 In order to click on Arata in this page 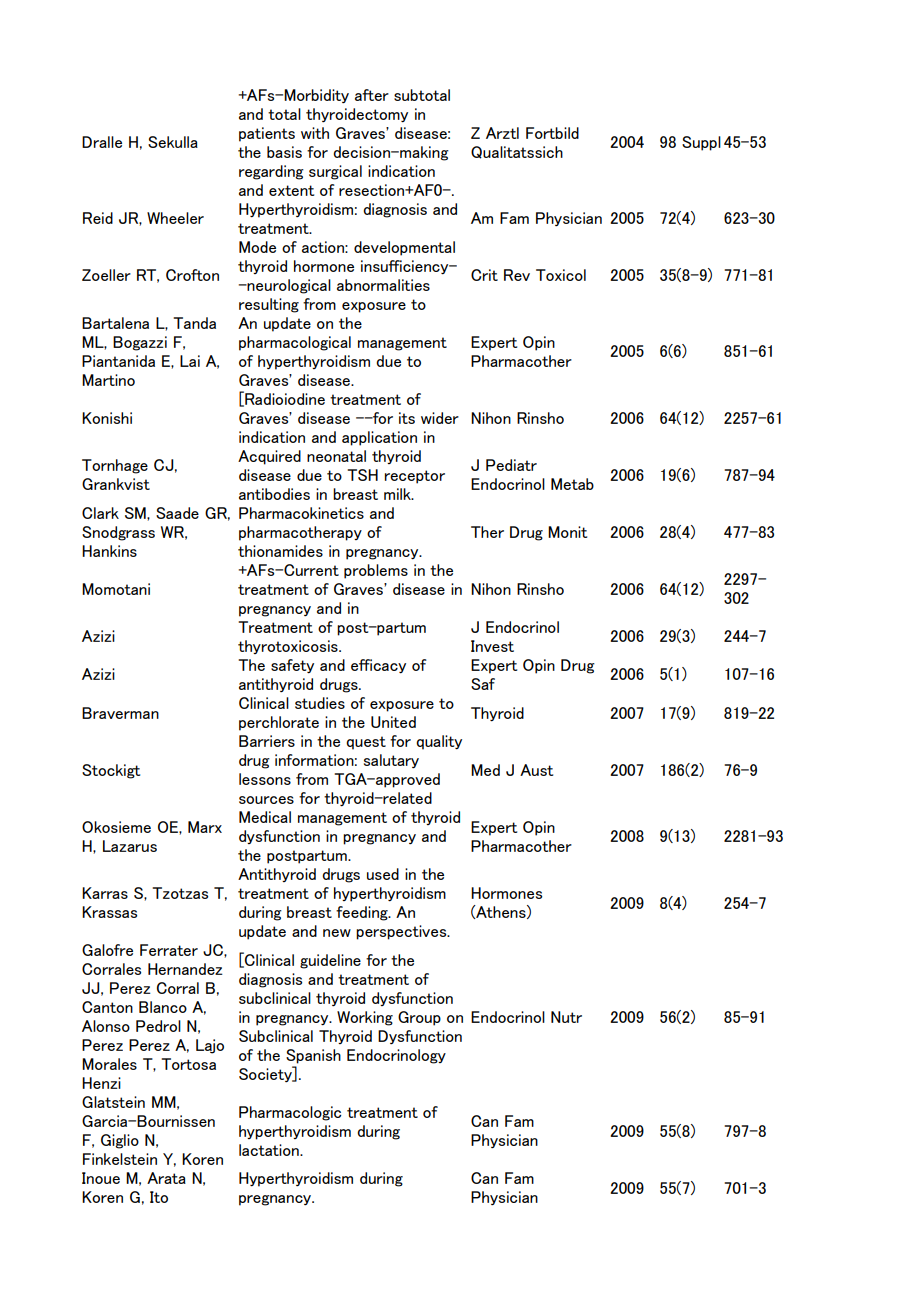, I will do `click(166, 1178)`.
